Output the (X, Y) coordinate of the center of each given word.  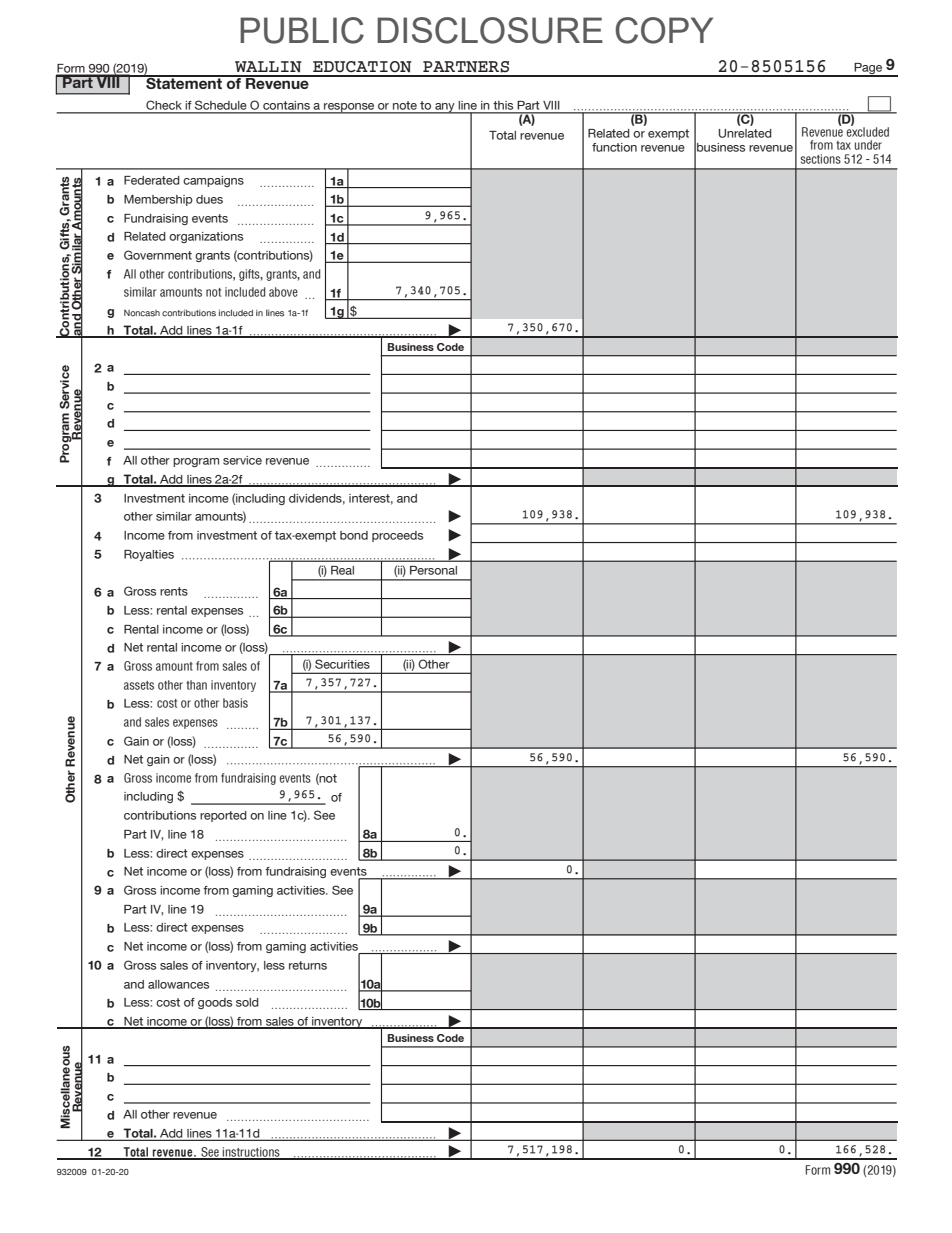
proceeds (397, 536)
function (614, 147)
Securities (342, 664)
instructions (251, 1153)
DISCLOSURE (490, 30)
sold (247, 1002)
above (283, 292)
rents (174, 591)
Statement (184, 82)
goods (215, 1003)
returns (308, 965)
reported (223, 816)
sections (821, 159)
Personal (433, 570)
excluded (867, 131)
